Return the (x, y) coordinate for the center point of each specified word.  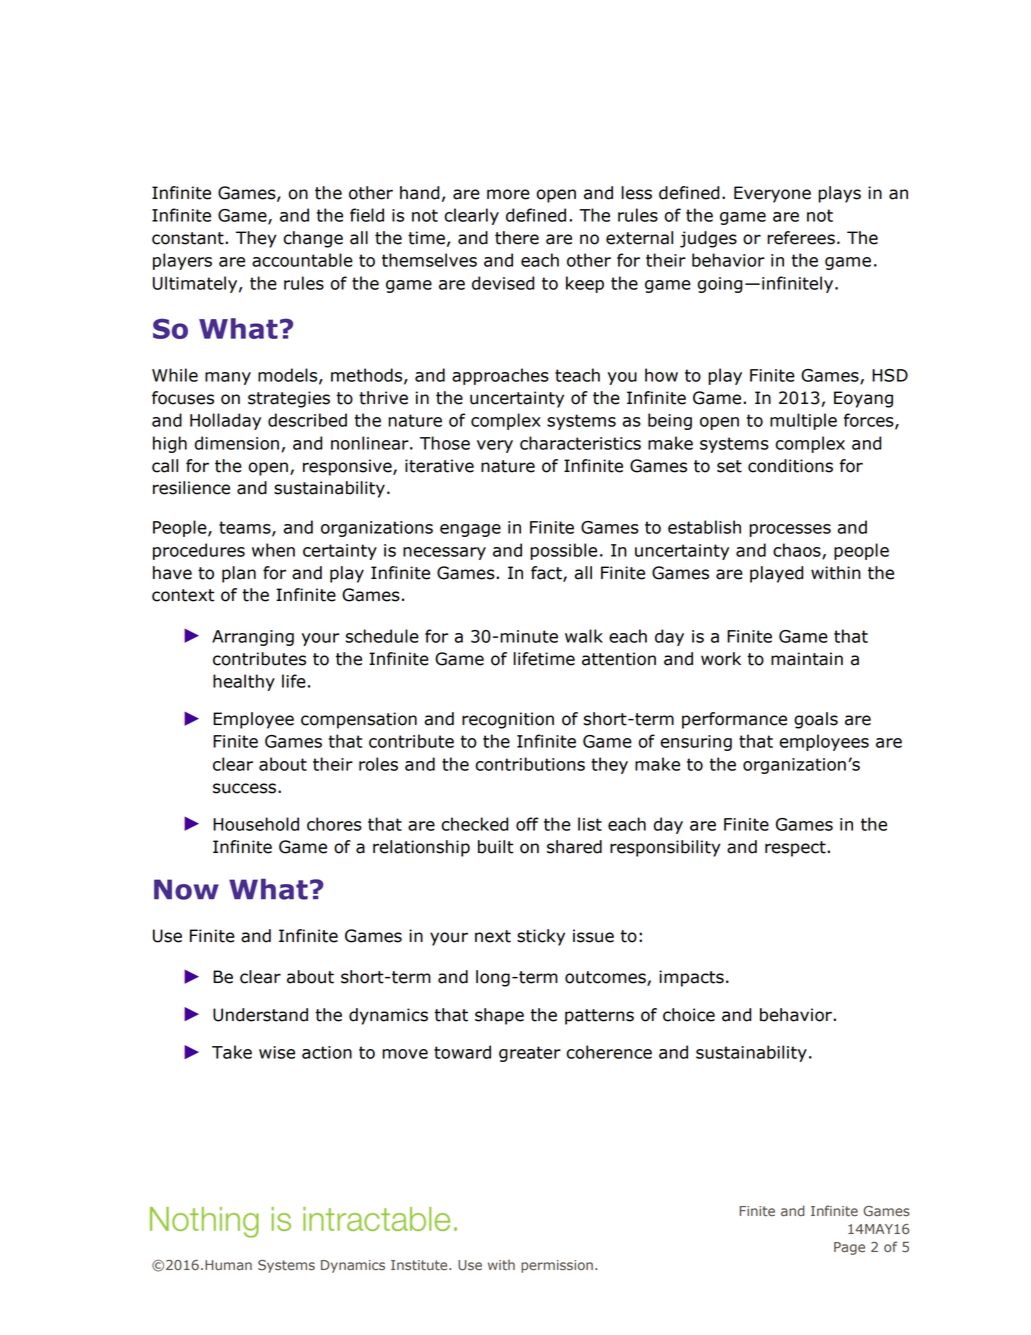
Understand (260, 1015)
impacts (691, 978)
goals (816, 720)
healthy (244, 682)
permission (557, 1266)
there (517, 238)
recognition (508, 720)
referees (801, 238)
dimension (237, 443)
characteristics (580, 443)
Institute (420, 1265)
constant (188, 238)
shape (499, 1016)
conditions (790, 466)
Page (849, 1248)
